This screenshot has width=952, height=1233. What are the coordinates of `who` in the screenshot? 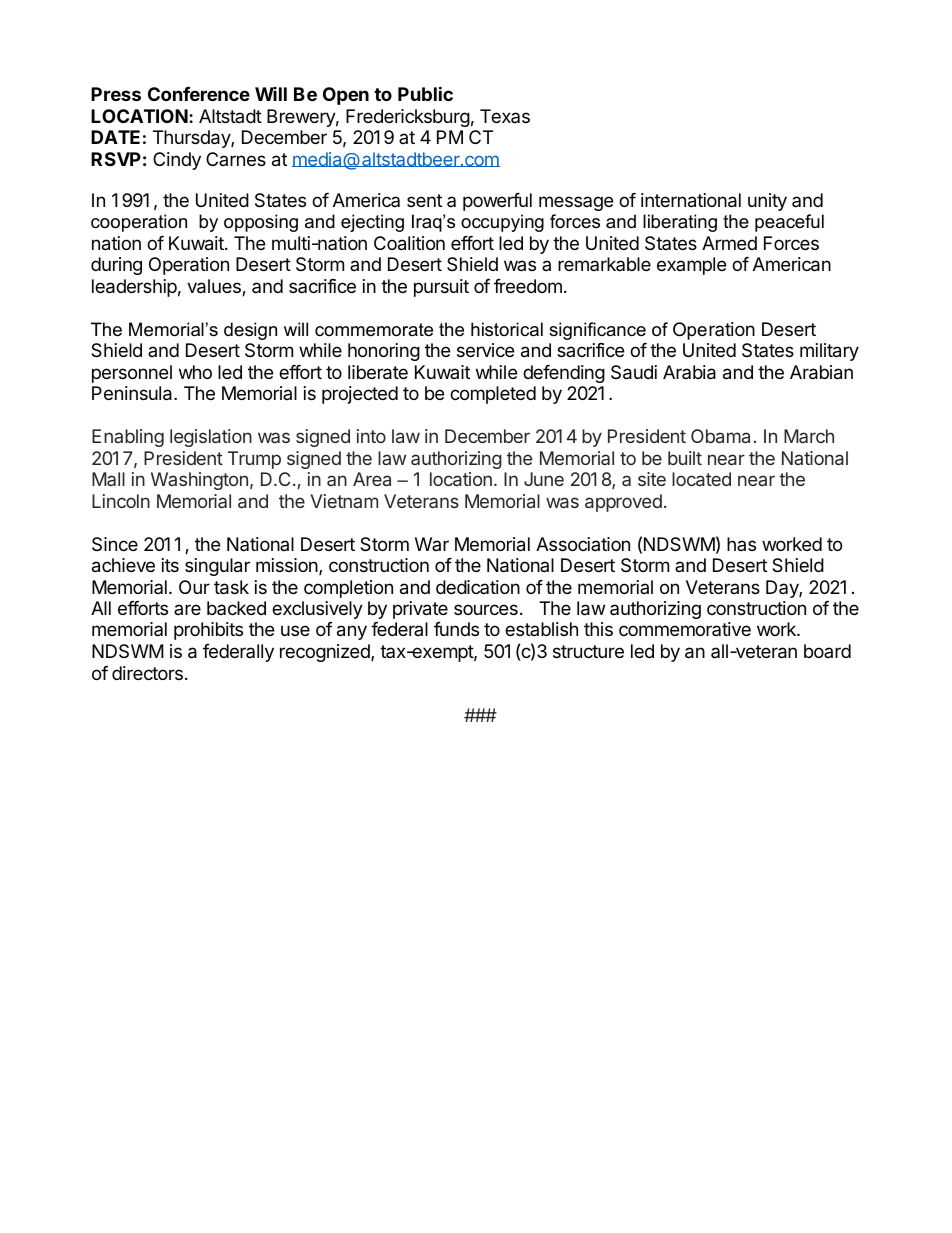 It's located at (195, 372).
